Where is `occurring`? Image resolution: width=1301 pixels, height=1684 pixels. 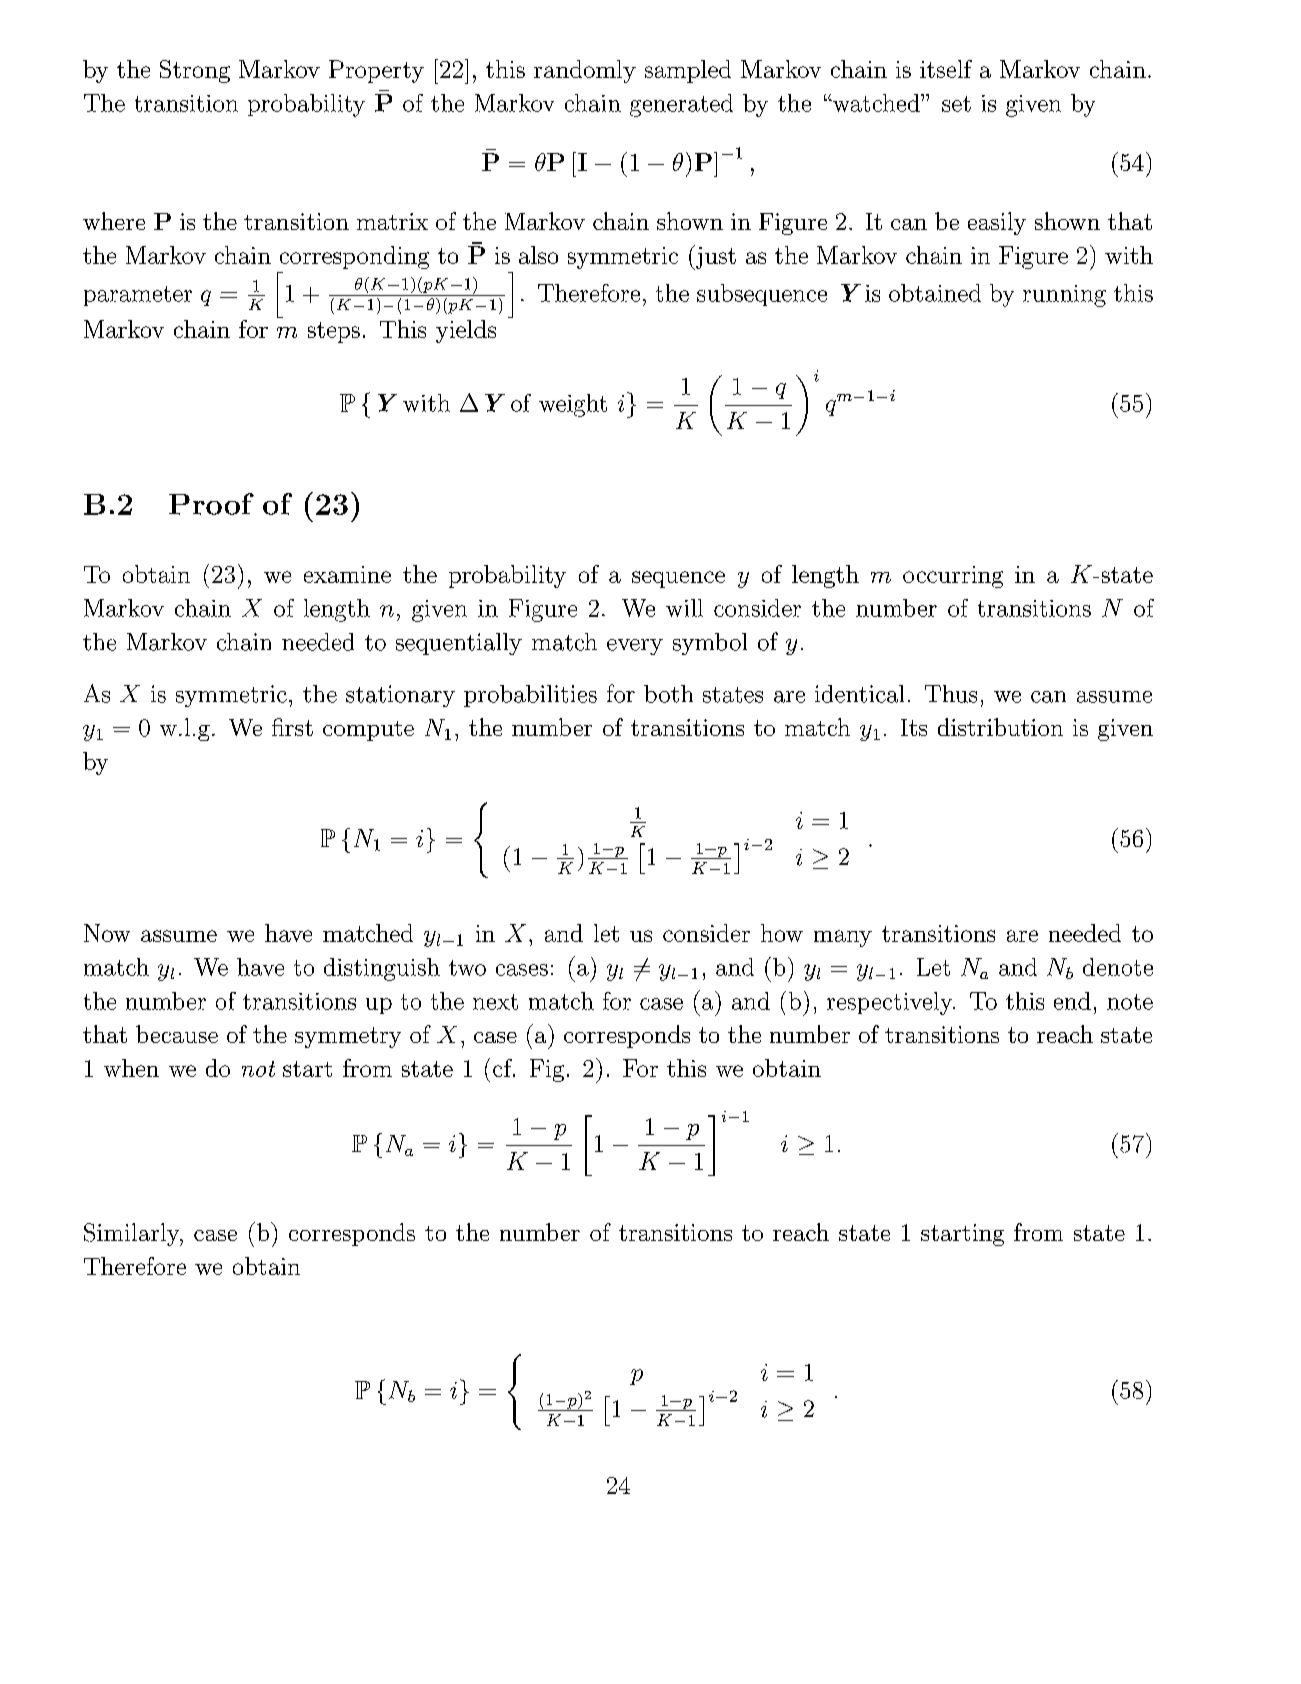
occurring is located at coordinates (953, 577).
